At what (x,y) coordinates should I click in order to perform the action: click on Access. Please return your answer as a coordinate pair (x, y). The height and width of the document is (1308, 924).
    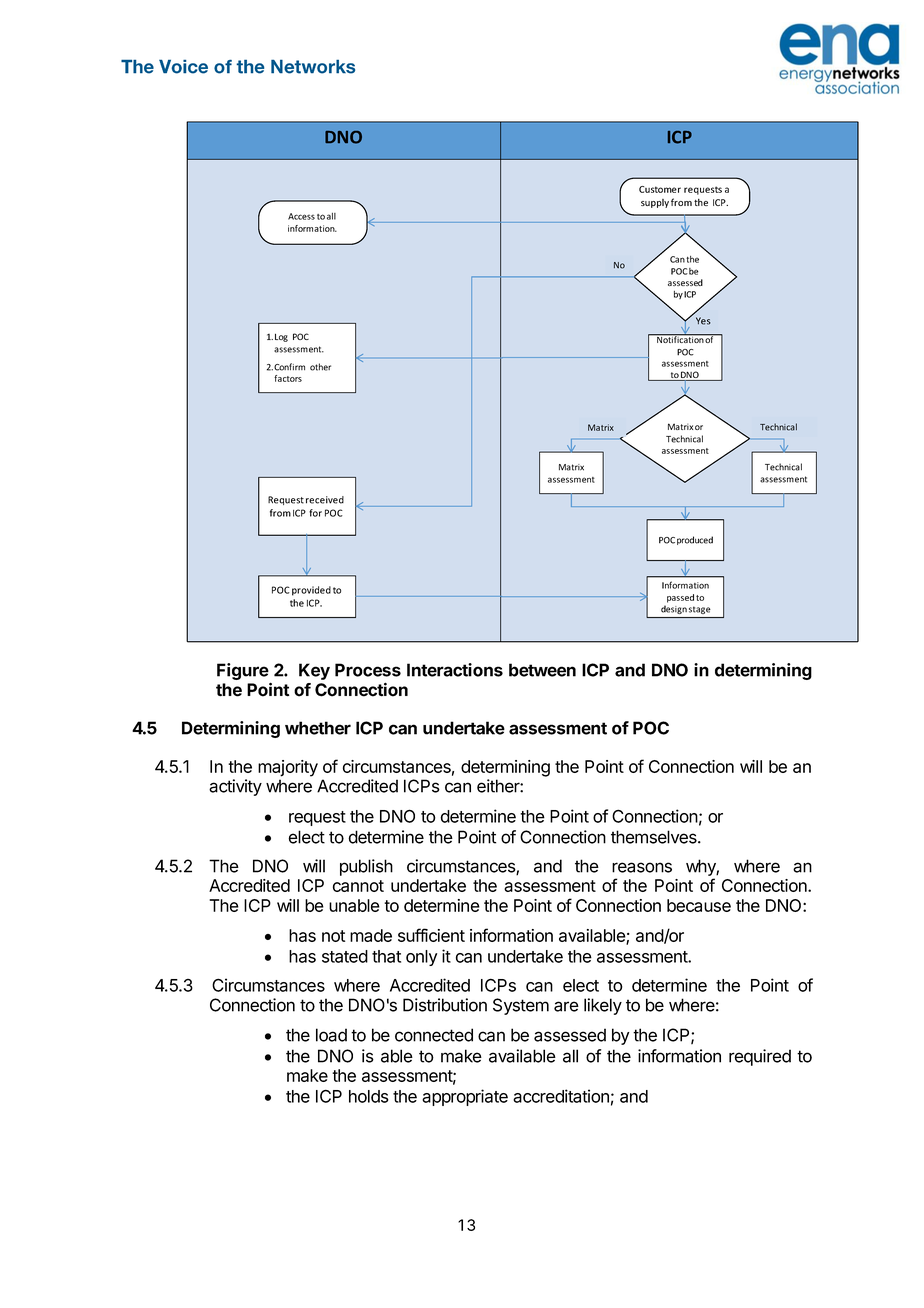
    Looking at the image, I should click on (301, 216).
